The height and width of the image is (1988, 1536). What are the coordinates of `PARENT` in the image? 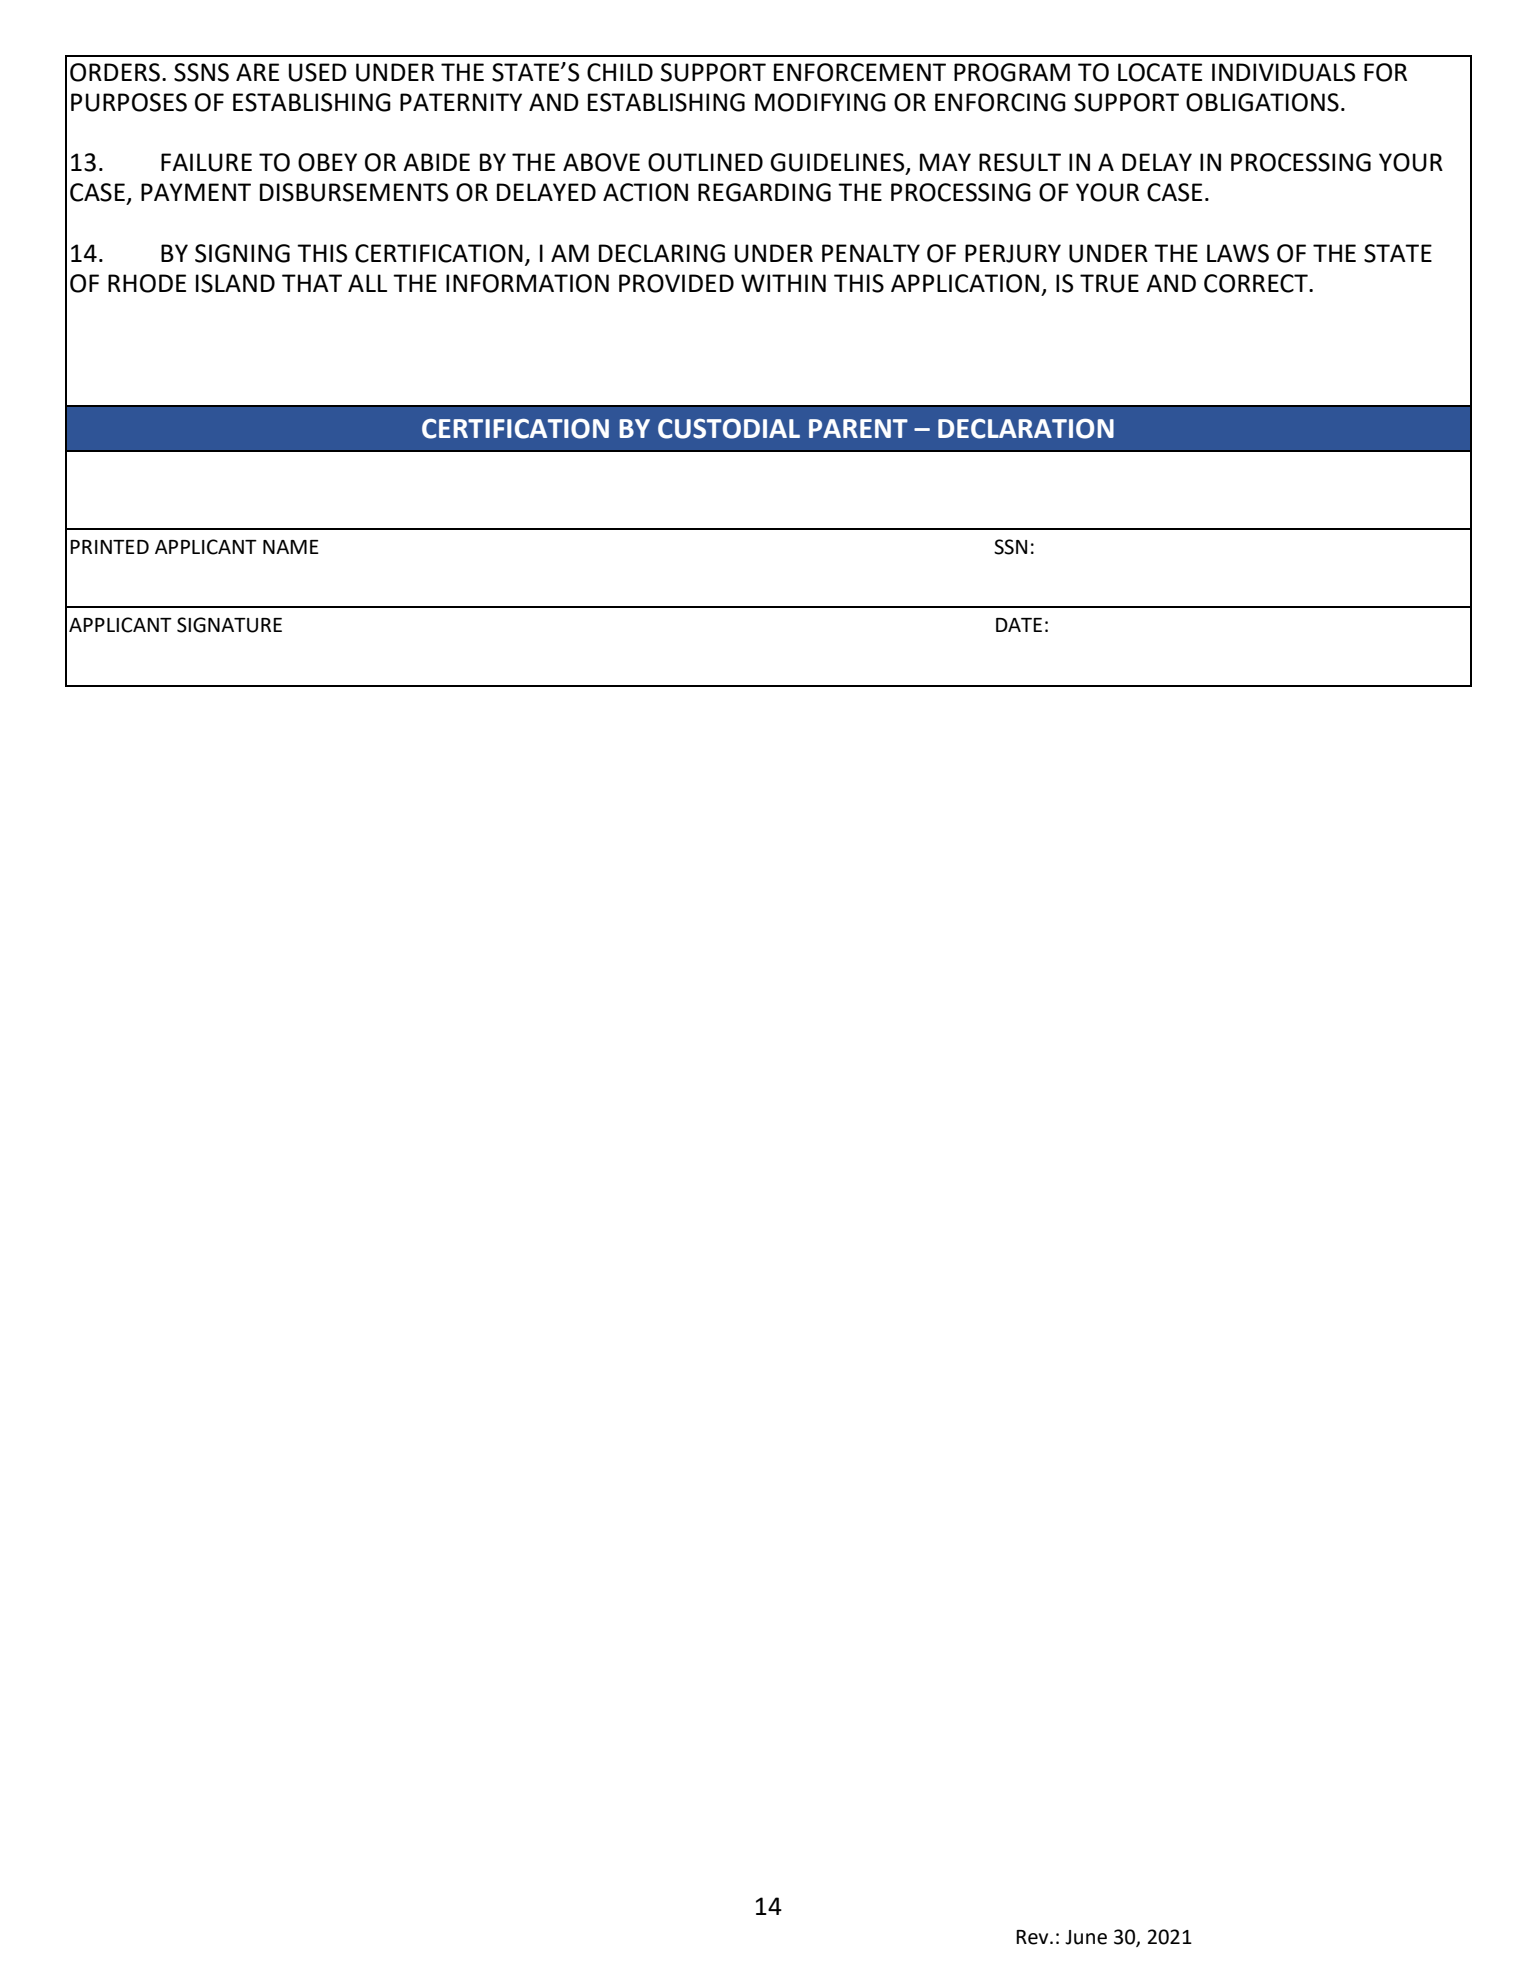 It's located at (858, 428).
